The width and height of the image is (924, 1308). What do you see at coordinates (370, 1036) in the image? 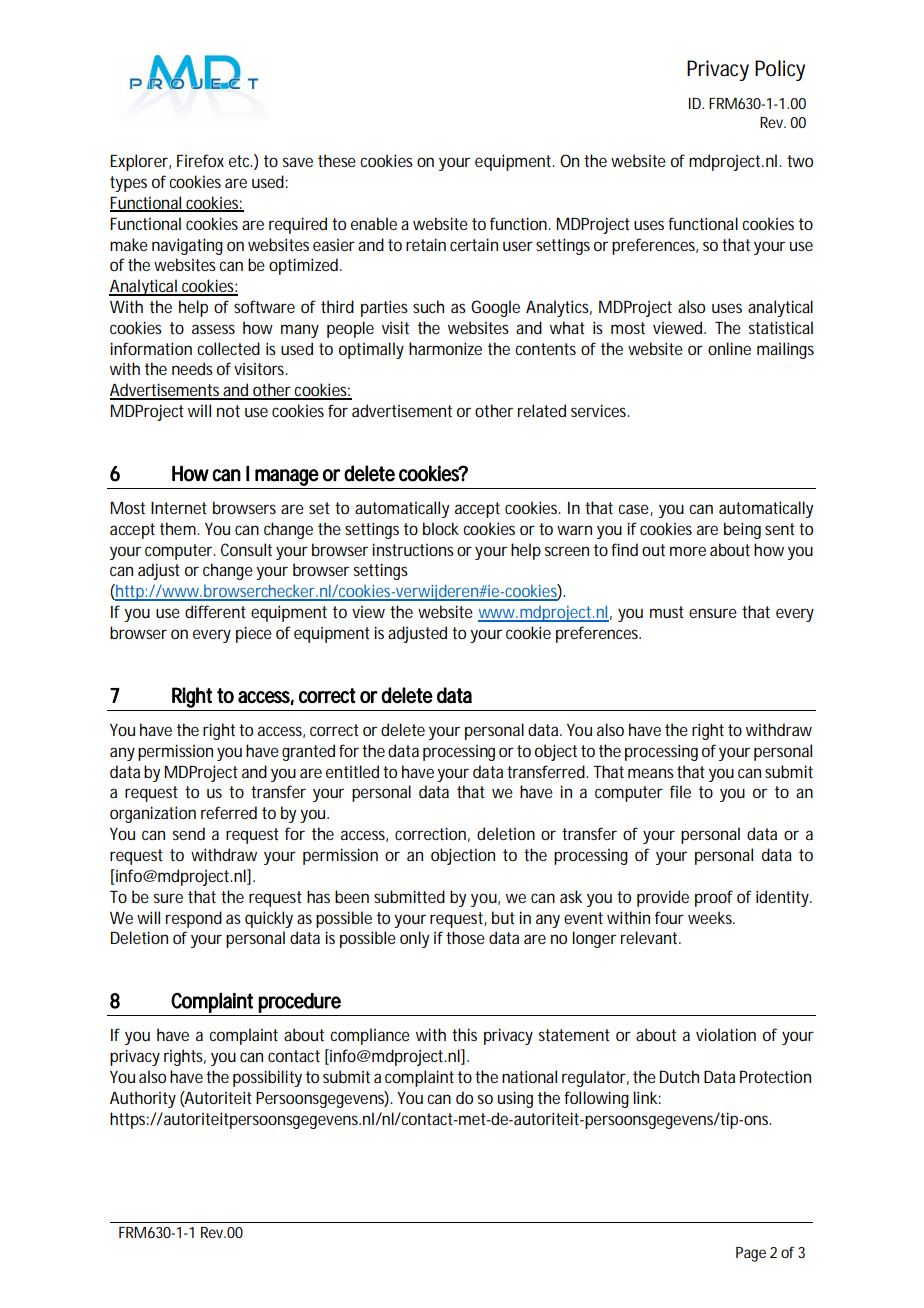
I see `compliance` at bounding box center [370, 1036].
